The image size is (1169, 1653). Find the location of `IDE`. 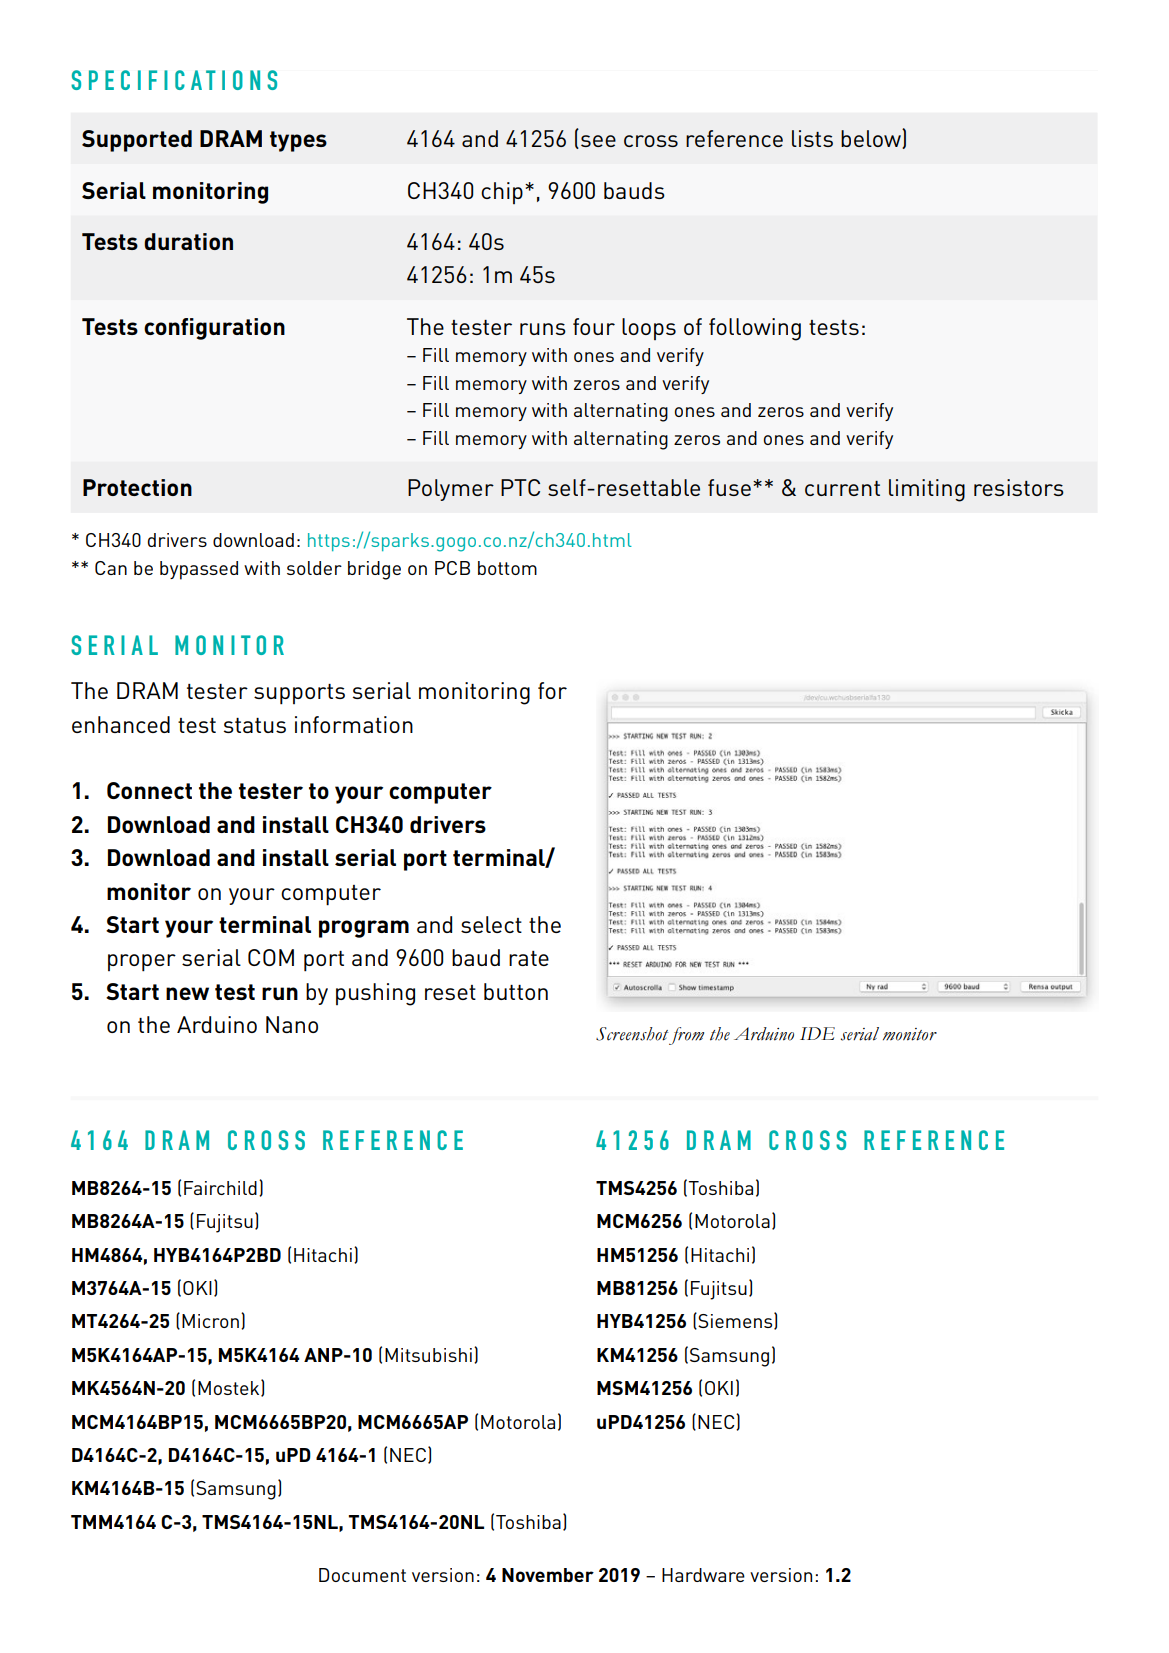

IDE is located at coordinates (817, 1033).
